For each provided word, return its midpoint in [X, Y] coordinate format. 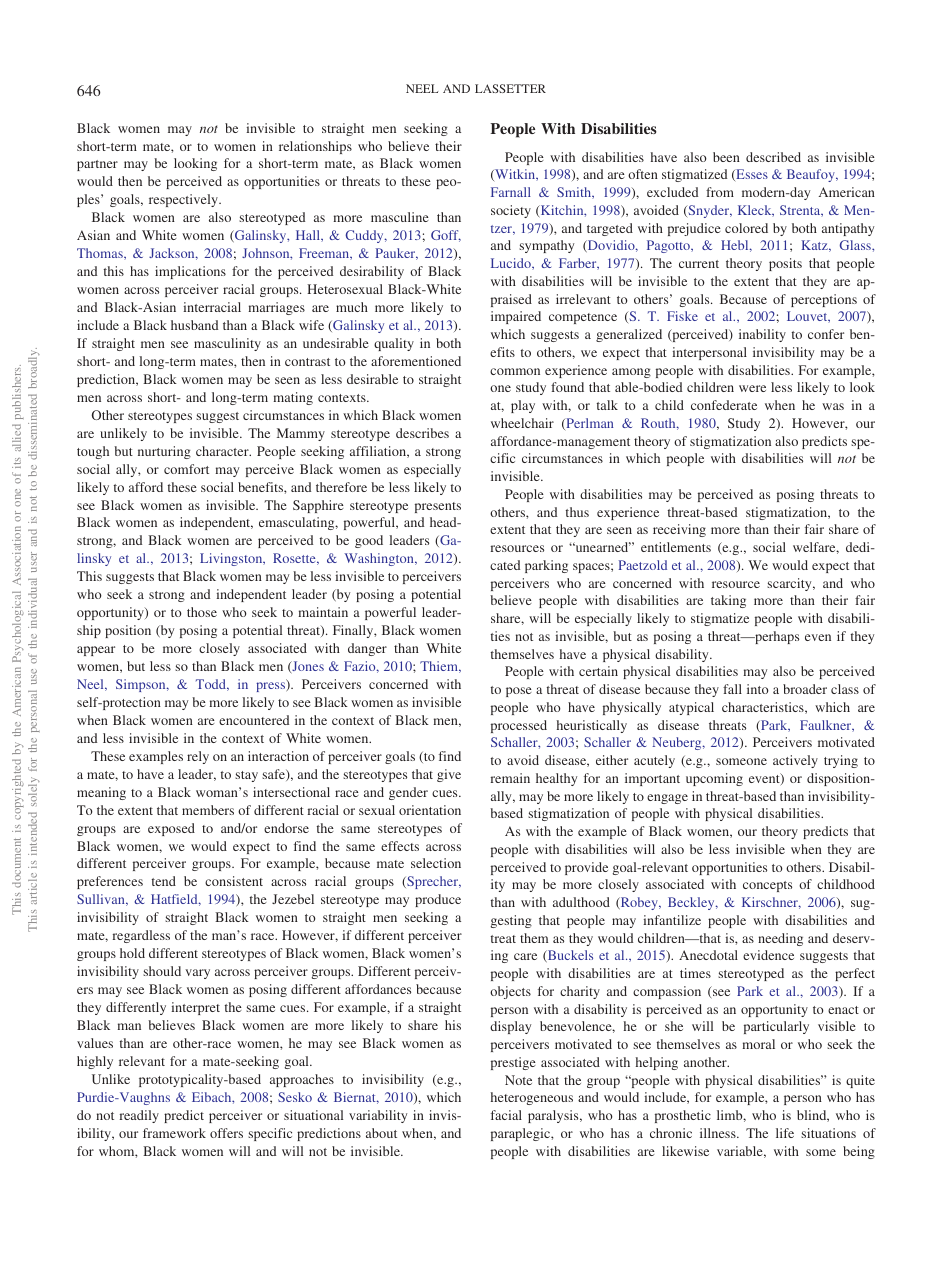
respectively [184, 200]
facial [506, 1115]
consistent [234, 881]
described [773, 157]
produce [438, 900]
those [202, 612]
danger [367, 649]
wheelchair [522, 423]
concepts [767, 886]
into [758, 689]
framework [174, 1133]
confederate [724, 405]
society [511, 211]
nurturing [164, 452]
